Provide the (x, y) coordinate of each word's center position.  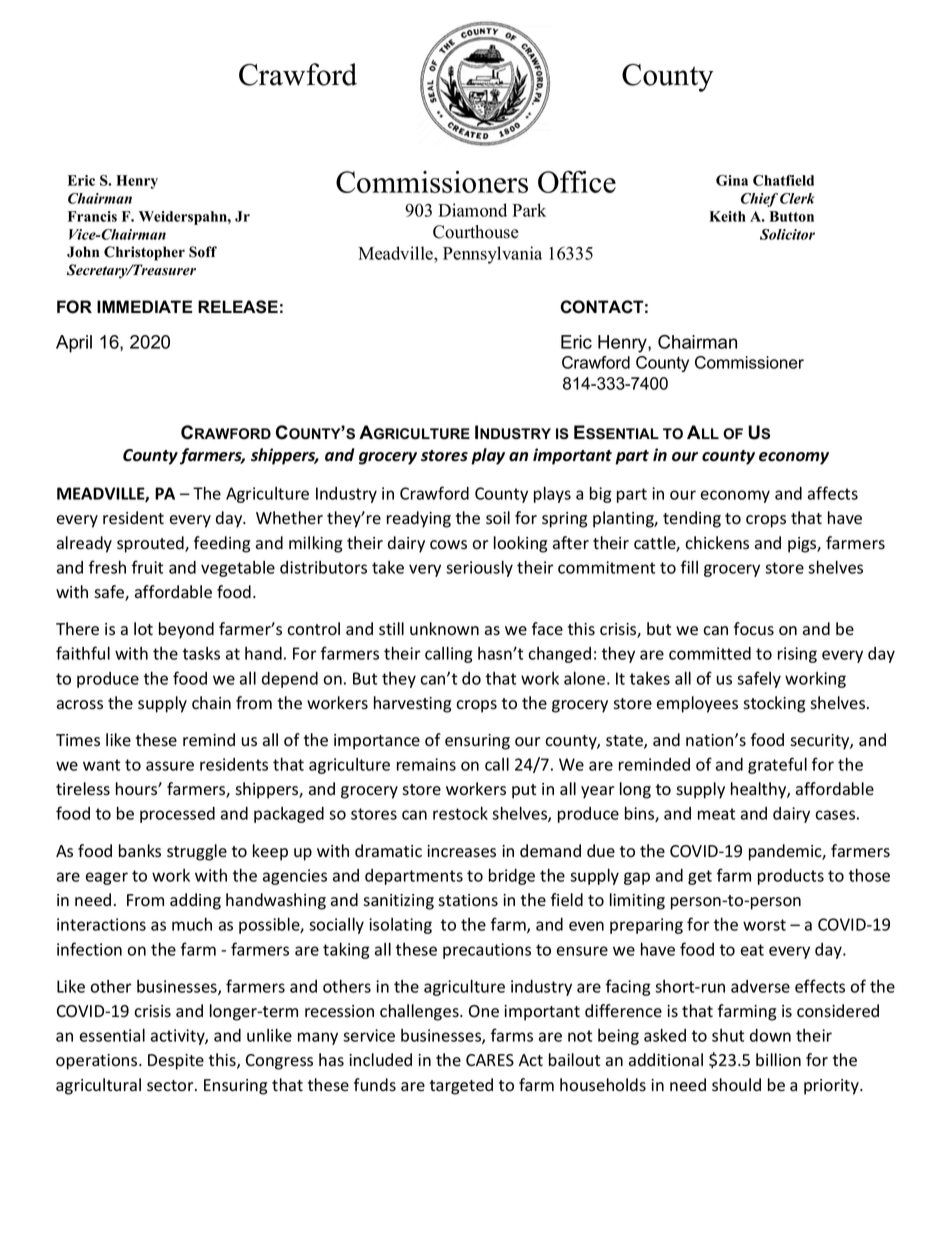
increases (461, 851)
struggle (197, 852)
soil (498, 518)
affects (833, 493)
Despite (176, 1062)
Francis (92, 216)
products (791, 877)
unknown (444, 629)
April (74, 344)
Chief (759, 200)
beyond (186, 630)
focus (754, 629)
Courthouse (476, 232)
